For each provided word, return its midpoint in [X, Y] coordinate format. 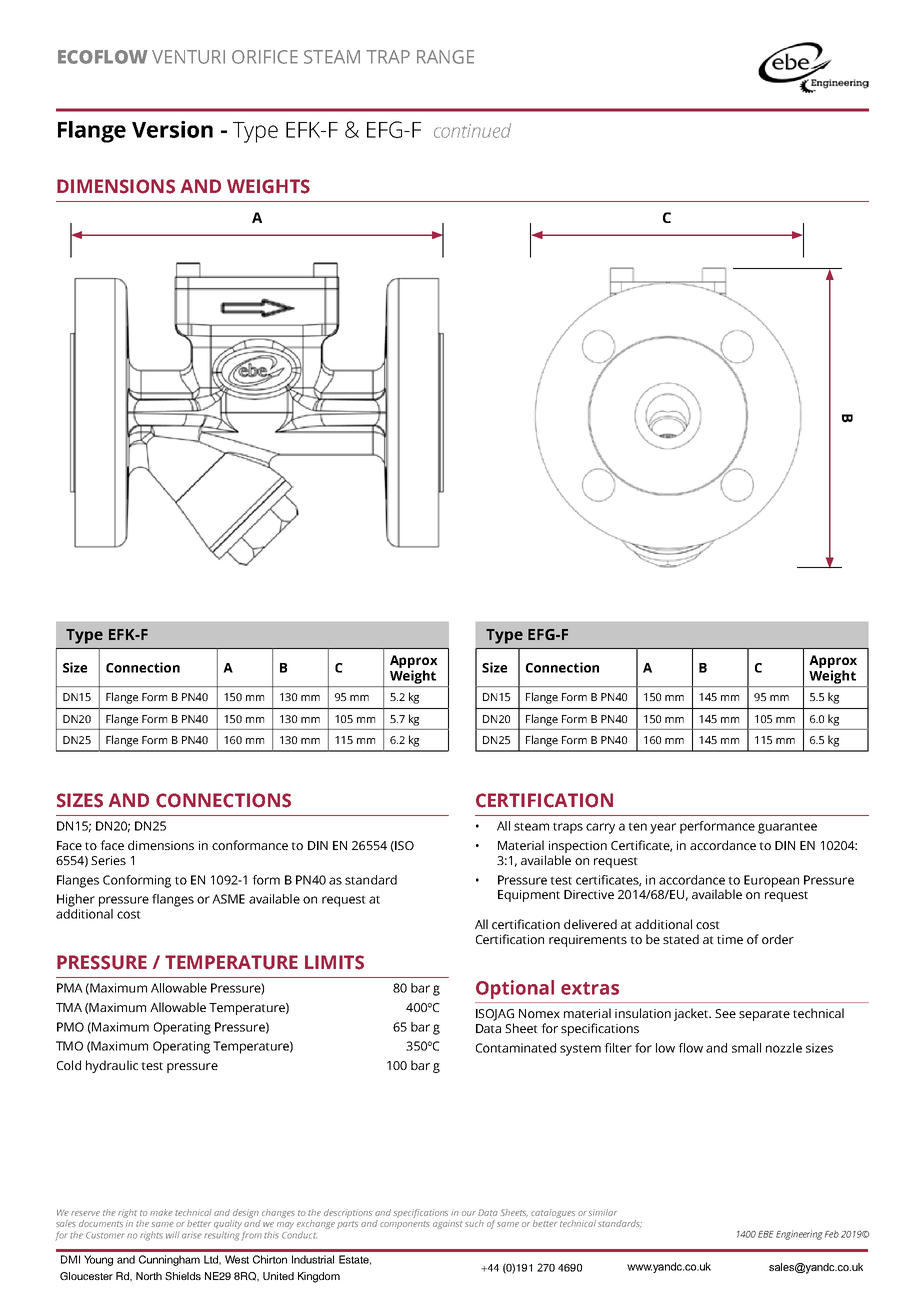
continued [472, 130]
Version [172, 129]
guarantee [787, 828]
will [173, 1235]
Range [445, 57]
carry [600, 828]
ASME [228, 899]
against [448, 1224]
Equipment [529, 896]
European [771, 881]
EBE [766, 1234]
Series [108, 860]
